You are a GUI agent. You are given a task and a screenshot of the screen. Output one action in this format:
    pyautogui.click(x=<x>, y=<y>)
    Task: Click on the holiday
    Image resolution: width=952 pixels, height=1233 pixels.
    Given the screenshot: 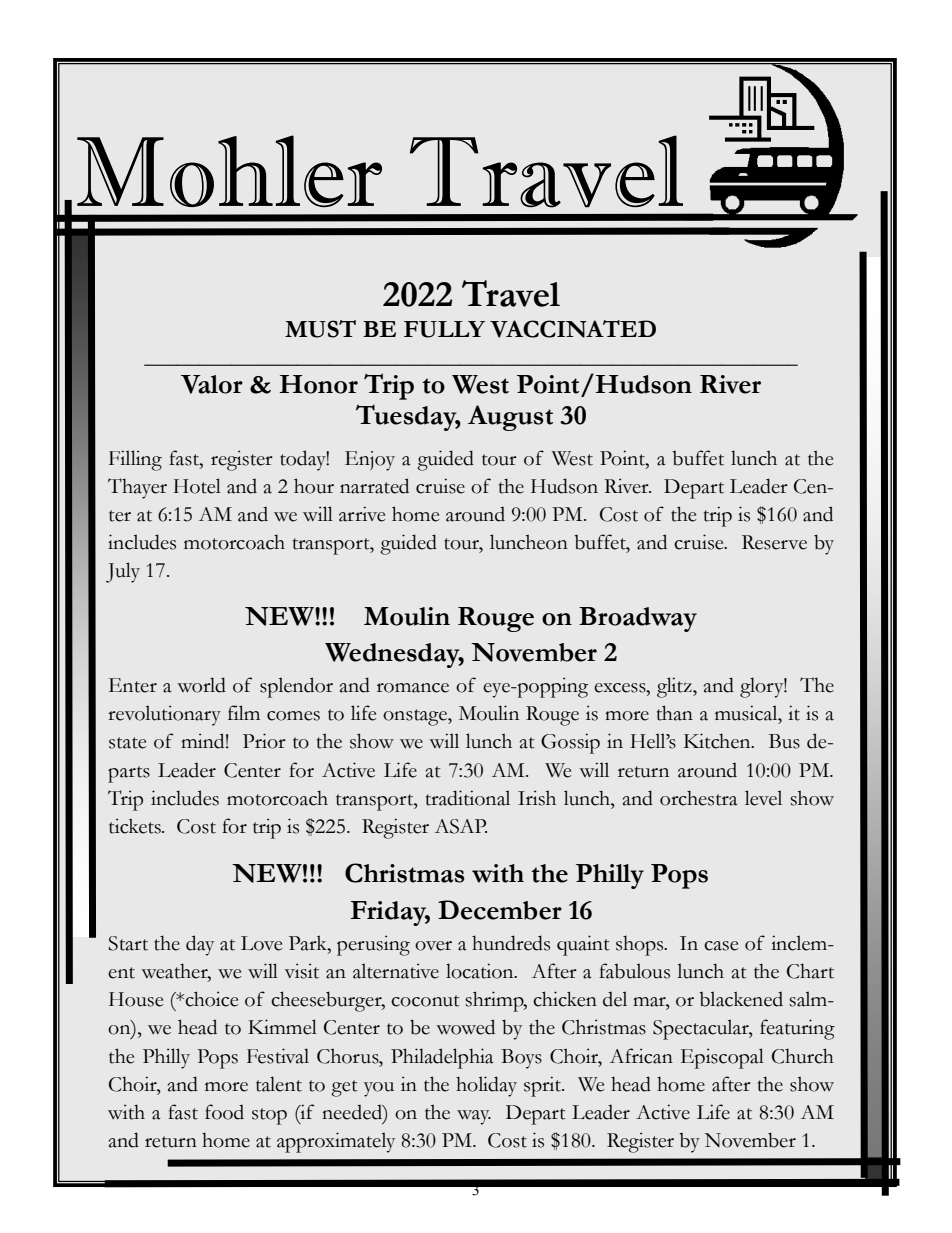 What is the action you would take?
    pyautogui.click(x=486, y=1086)
